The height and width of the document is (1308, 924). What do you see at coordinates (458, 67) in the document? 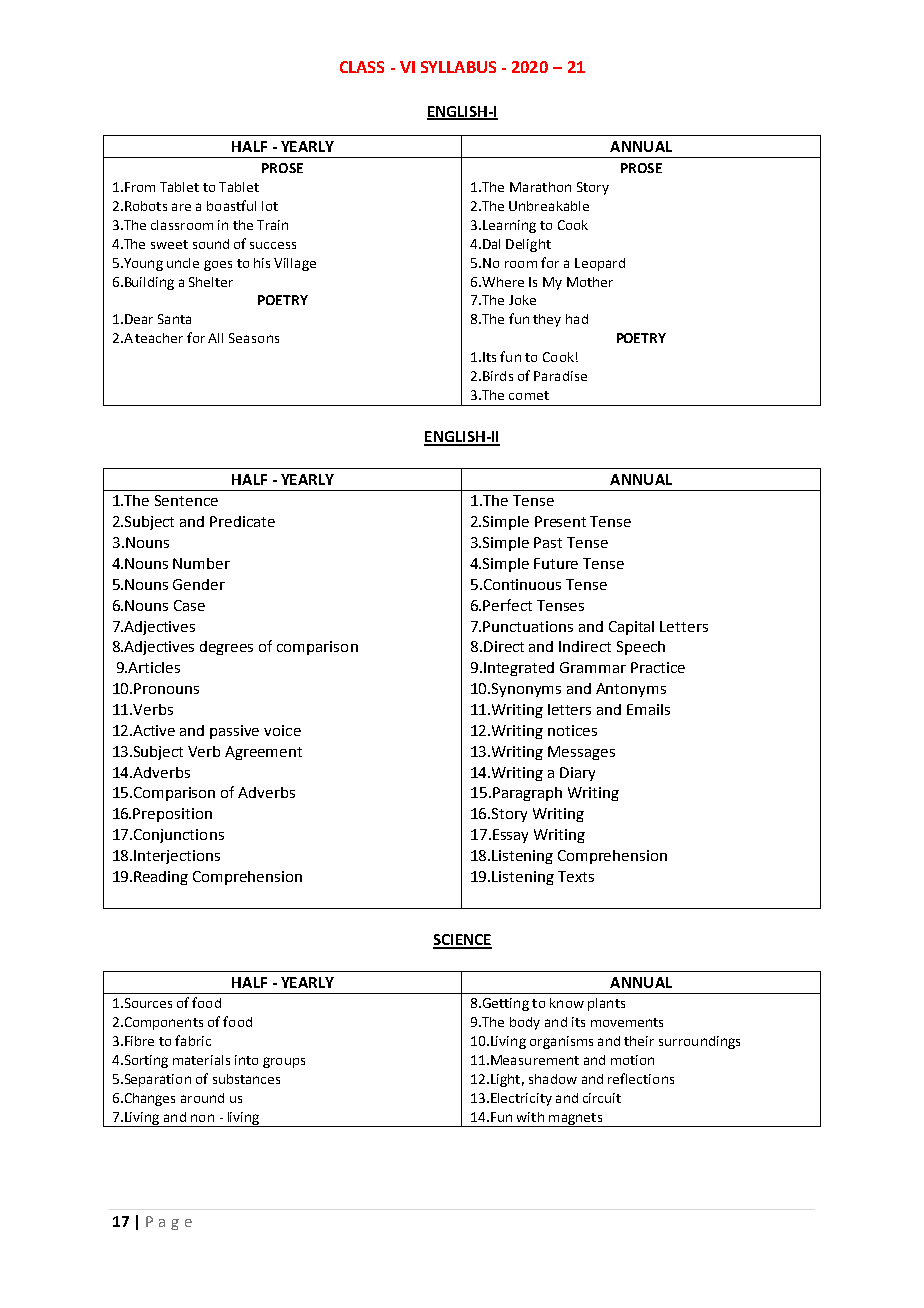
I see `SYLLABUS` at bounding box center [458, 67].
